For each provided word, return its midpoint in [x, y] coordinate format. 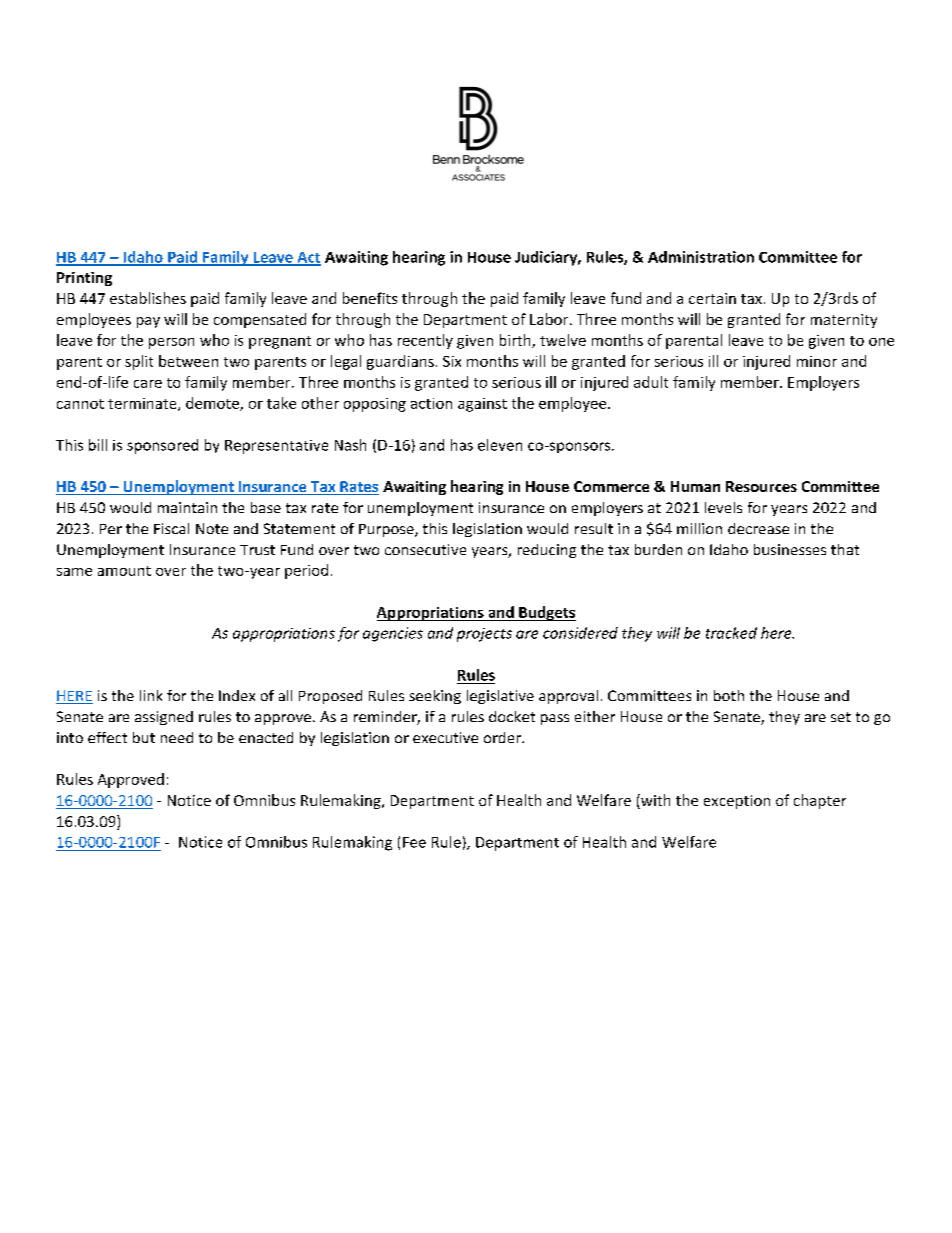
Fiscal [171, 528]
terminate [143, 404]
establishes [148, 298]
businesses [790, 549]
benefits [370, 298]
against [482, 405]
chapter [820, 801]
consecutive [425, 549]
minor [817, 361]
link [151, 695]
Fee [414, 842]
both [729, 695]
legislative [500, 697]
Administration [701, 257]
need [177, 737]
